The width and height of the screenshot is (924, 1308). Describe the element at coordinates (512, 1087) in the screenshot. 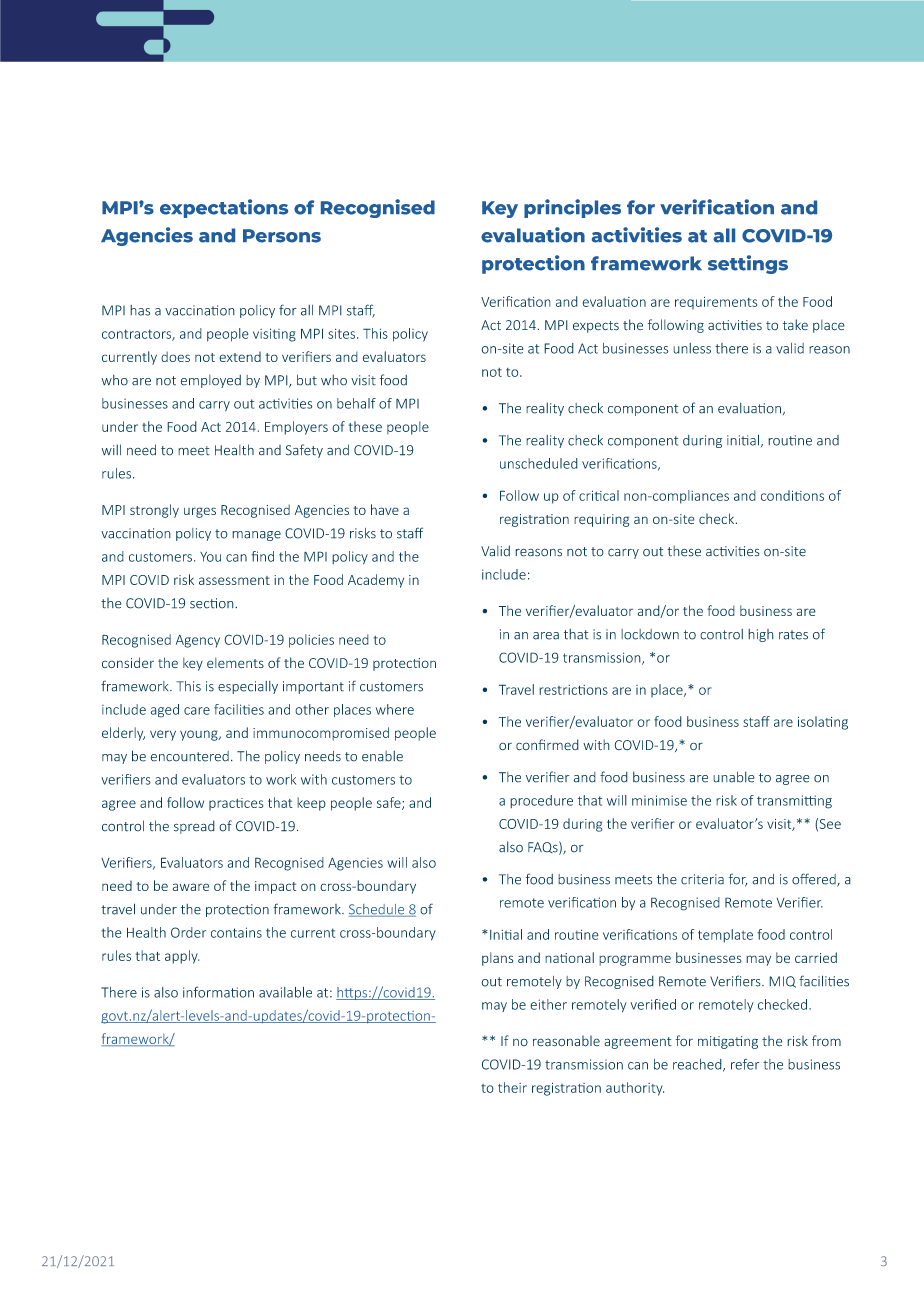

I see `their` at that location.
